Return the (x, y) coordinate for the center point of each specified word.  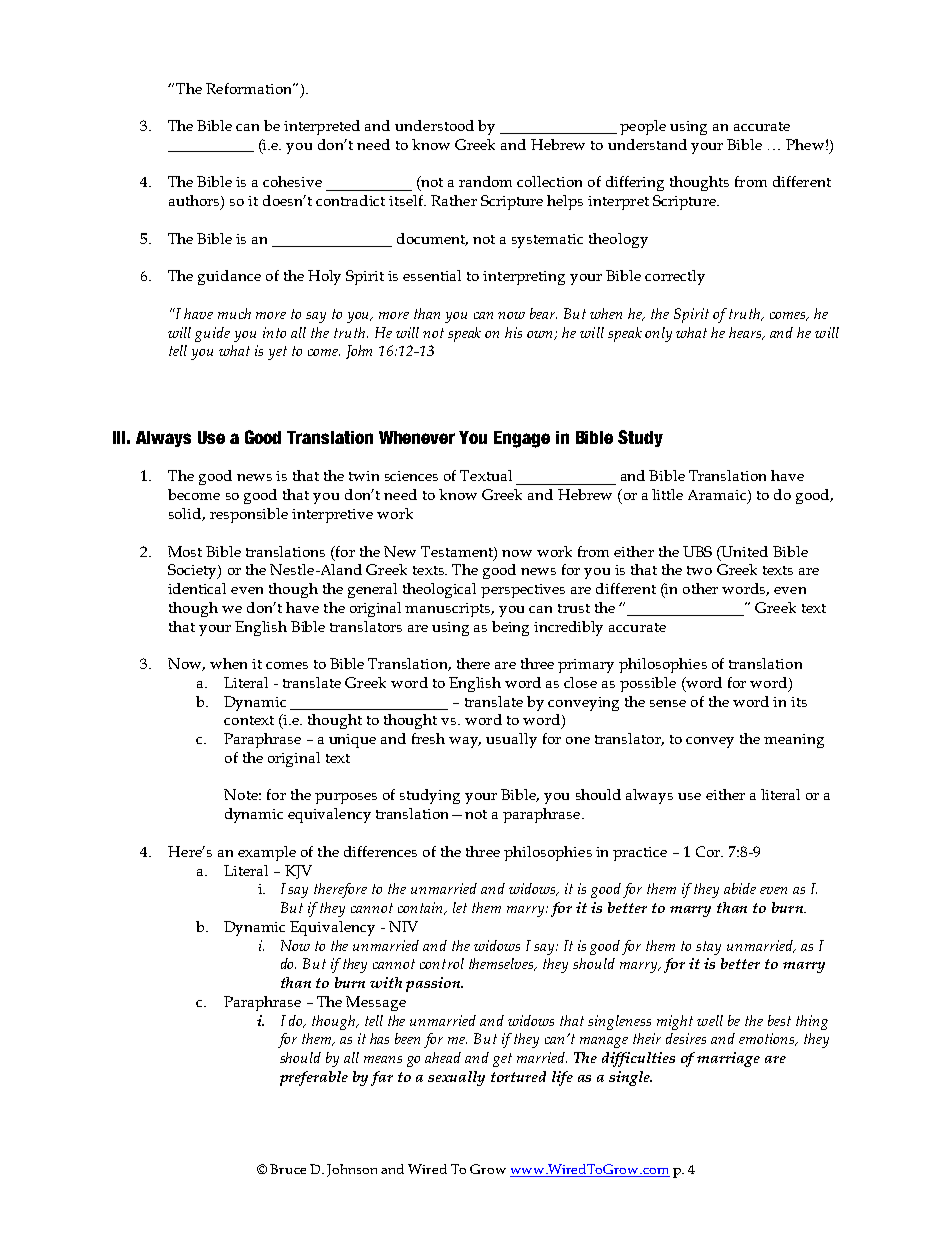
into (274, 332)
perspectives (523, 591)
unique (352, 741)
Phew (805, 144)
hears (747, 333)
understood (434, 125)
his (513, 332)
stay (708, 948)
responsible (249, 515)
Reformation (250, 88)
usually (511, 740)
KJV (298, 872)
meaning (794, 741)
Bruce (288, 1169)
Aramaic (718, 496)
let (460, 907)
